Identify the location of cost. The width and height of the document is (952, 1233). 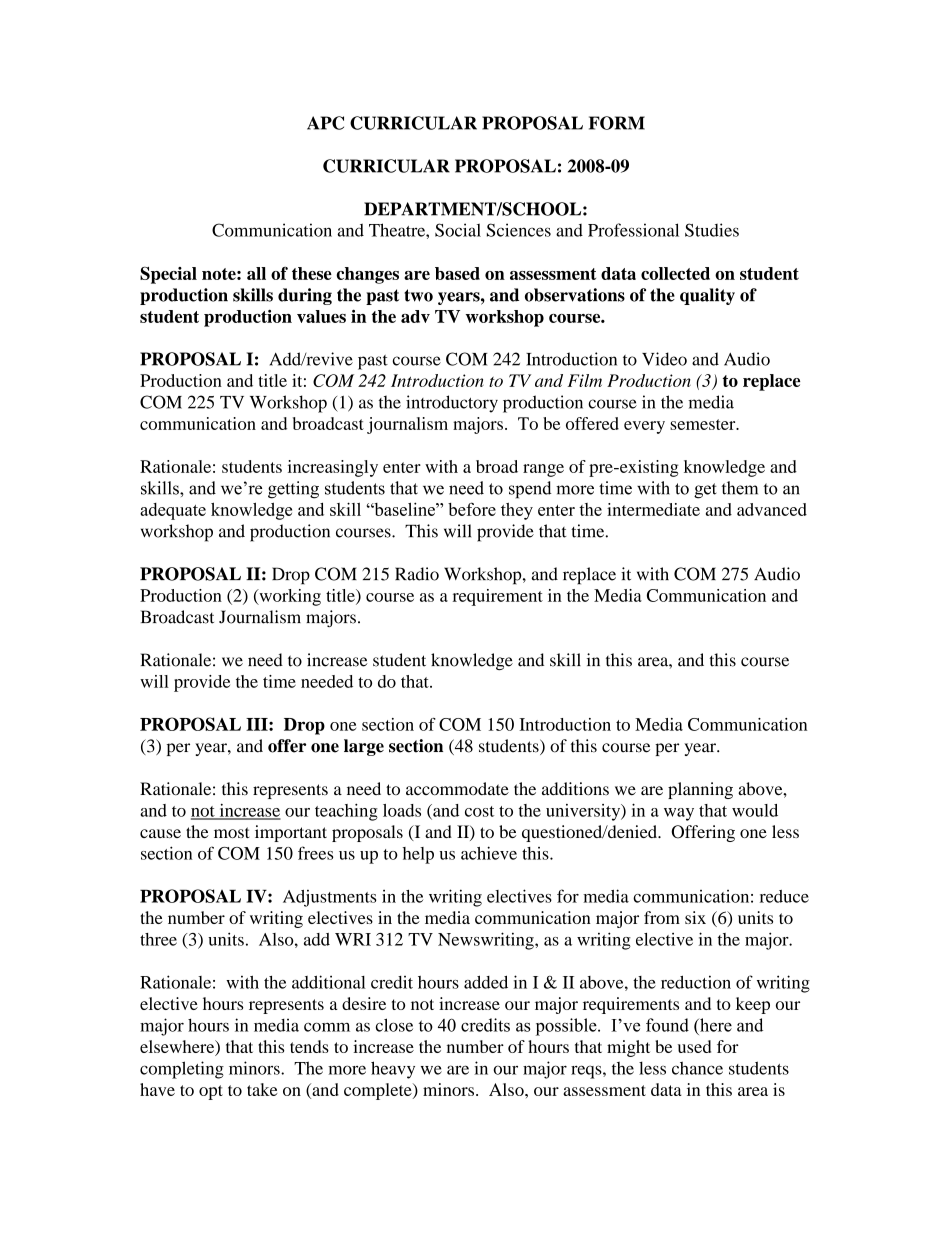
(479, 811).
